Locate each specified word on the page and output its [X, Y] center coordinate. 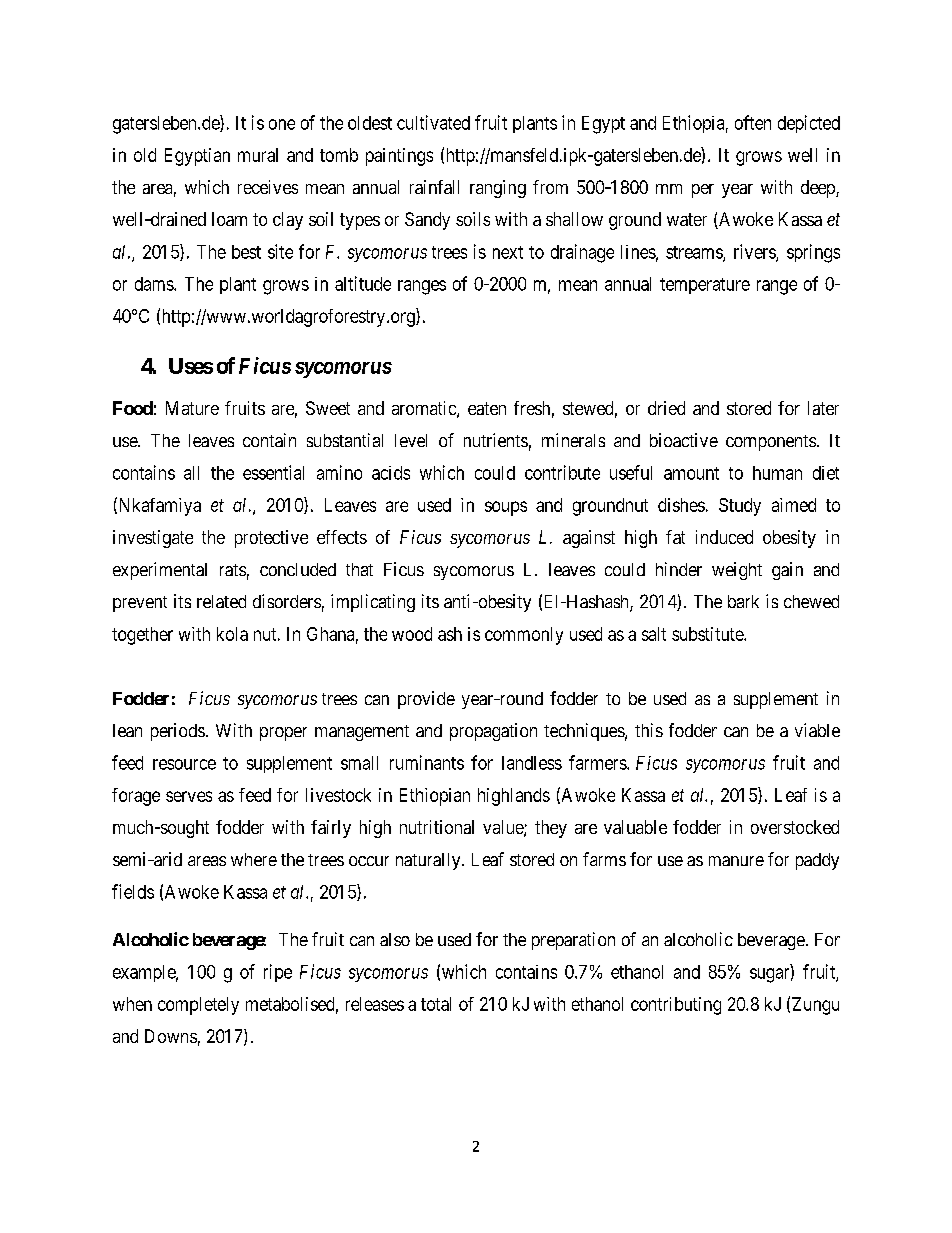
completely [198, 1006]
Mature [192, 408]
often [753, 122]
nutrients [496, 440]
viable [817, 730]
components [771, 443]
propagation [493, 732]
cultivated [433, 122]
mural [258, 155]
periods [178, 732]
